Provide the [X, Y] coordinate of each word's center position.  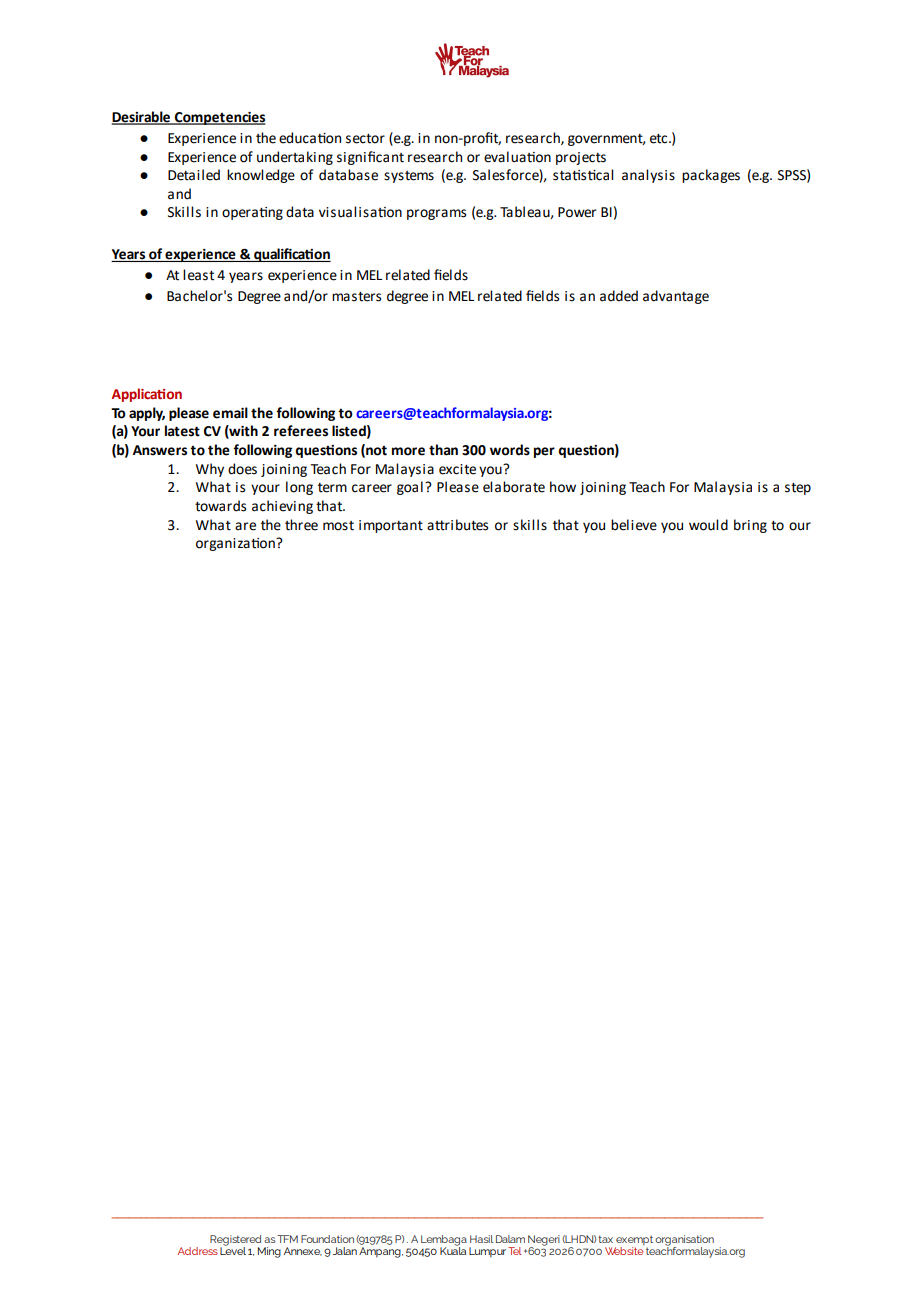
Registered [235, 1241]
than [443, 450]
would [708, 525]
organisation [684, 1241]
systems [409, 177]
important [391, 526]
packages [711, 176]
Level [233, 1250]
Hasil [481, 1239]
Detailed [194, 175]
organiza [224, 544]
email [230, 413]
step [798, 489]
